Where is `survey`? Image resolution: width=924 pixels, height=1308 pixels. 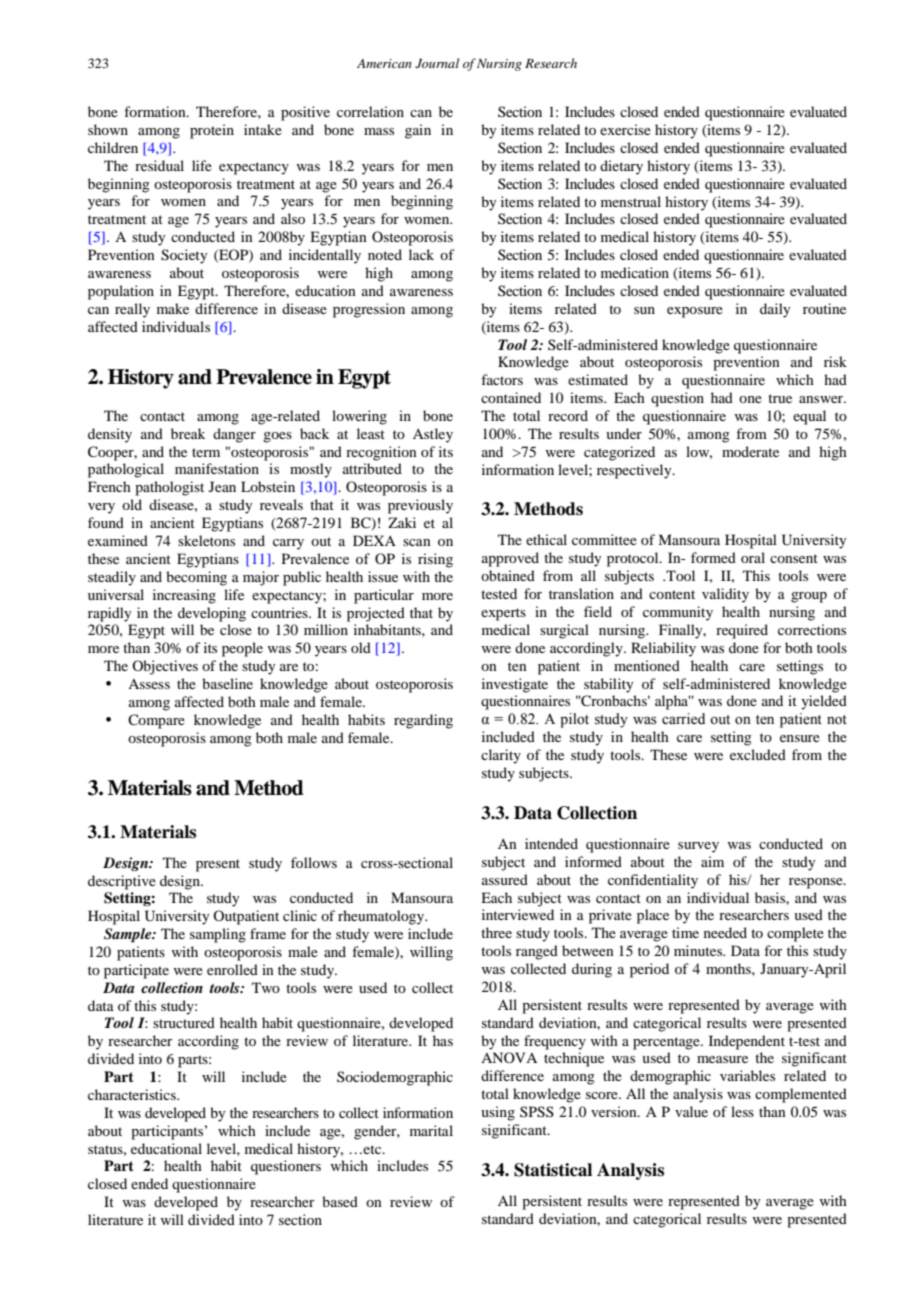
survey is located at coordinates (698, 847).
